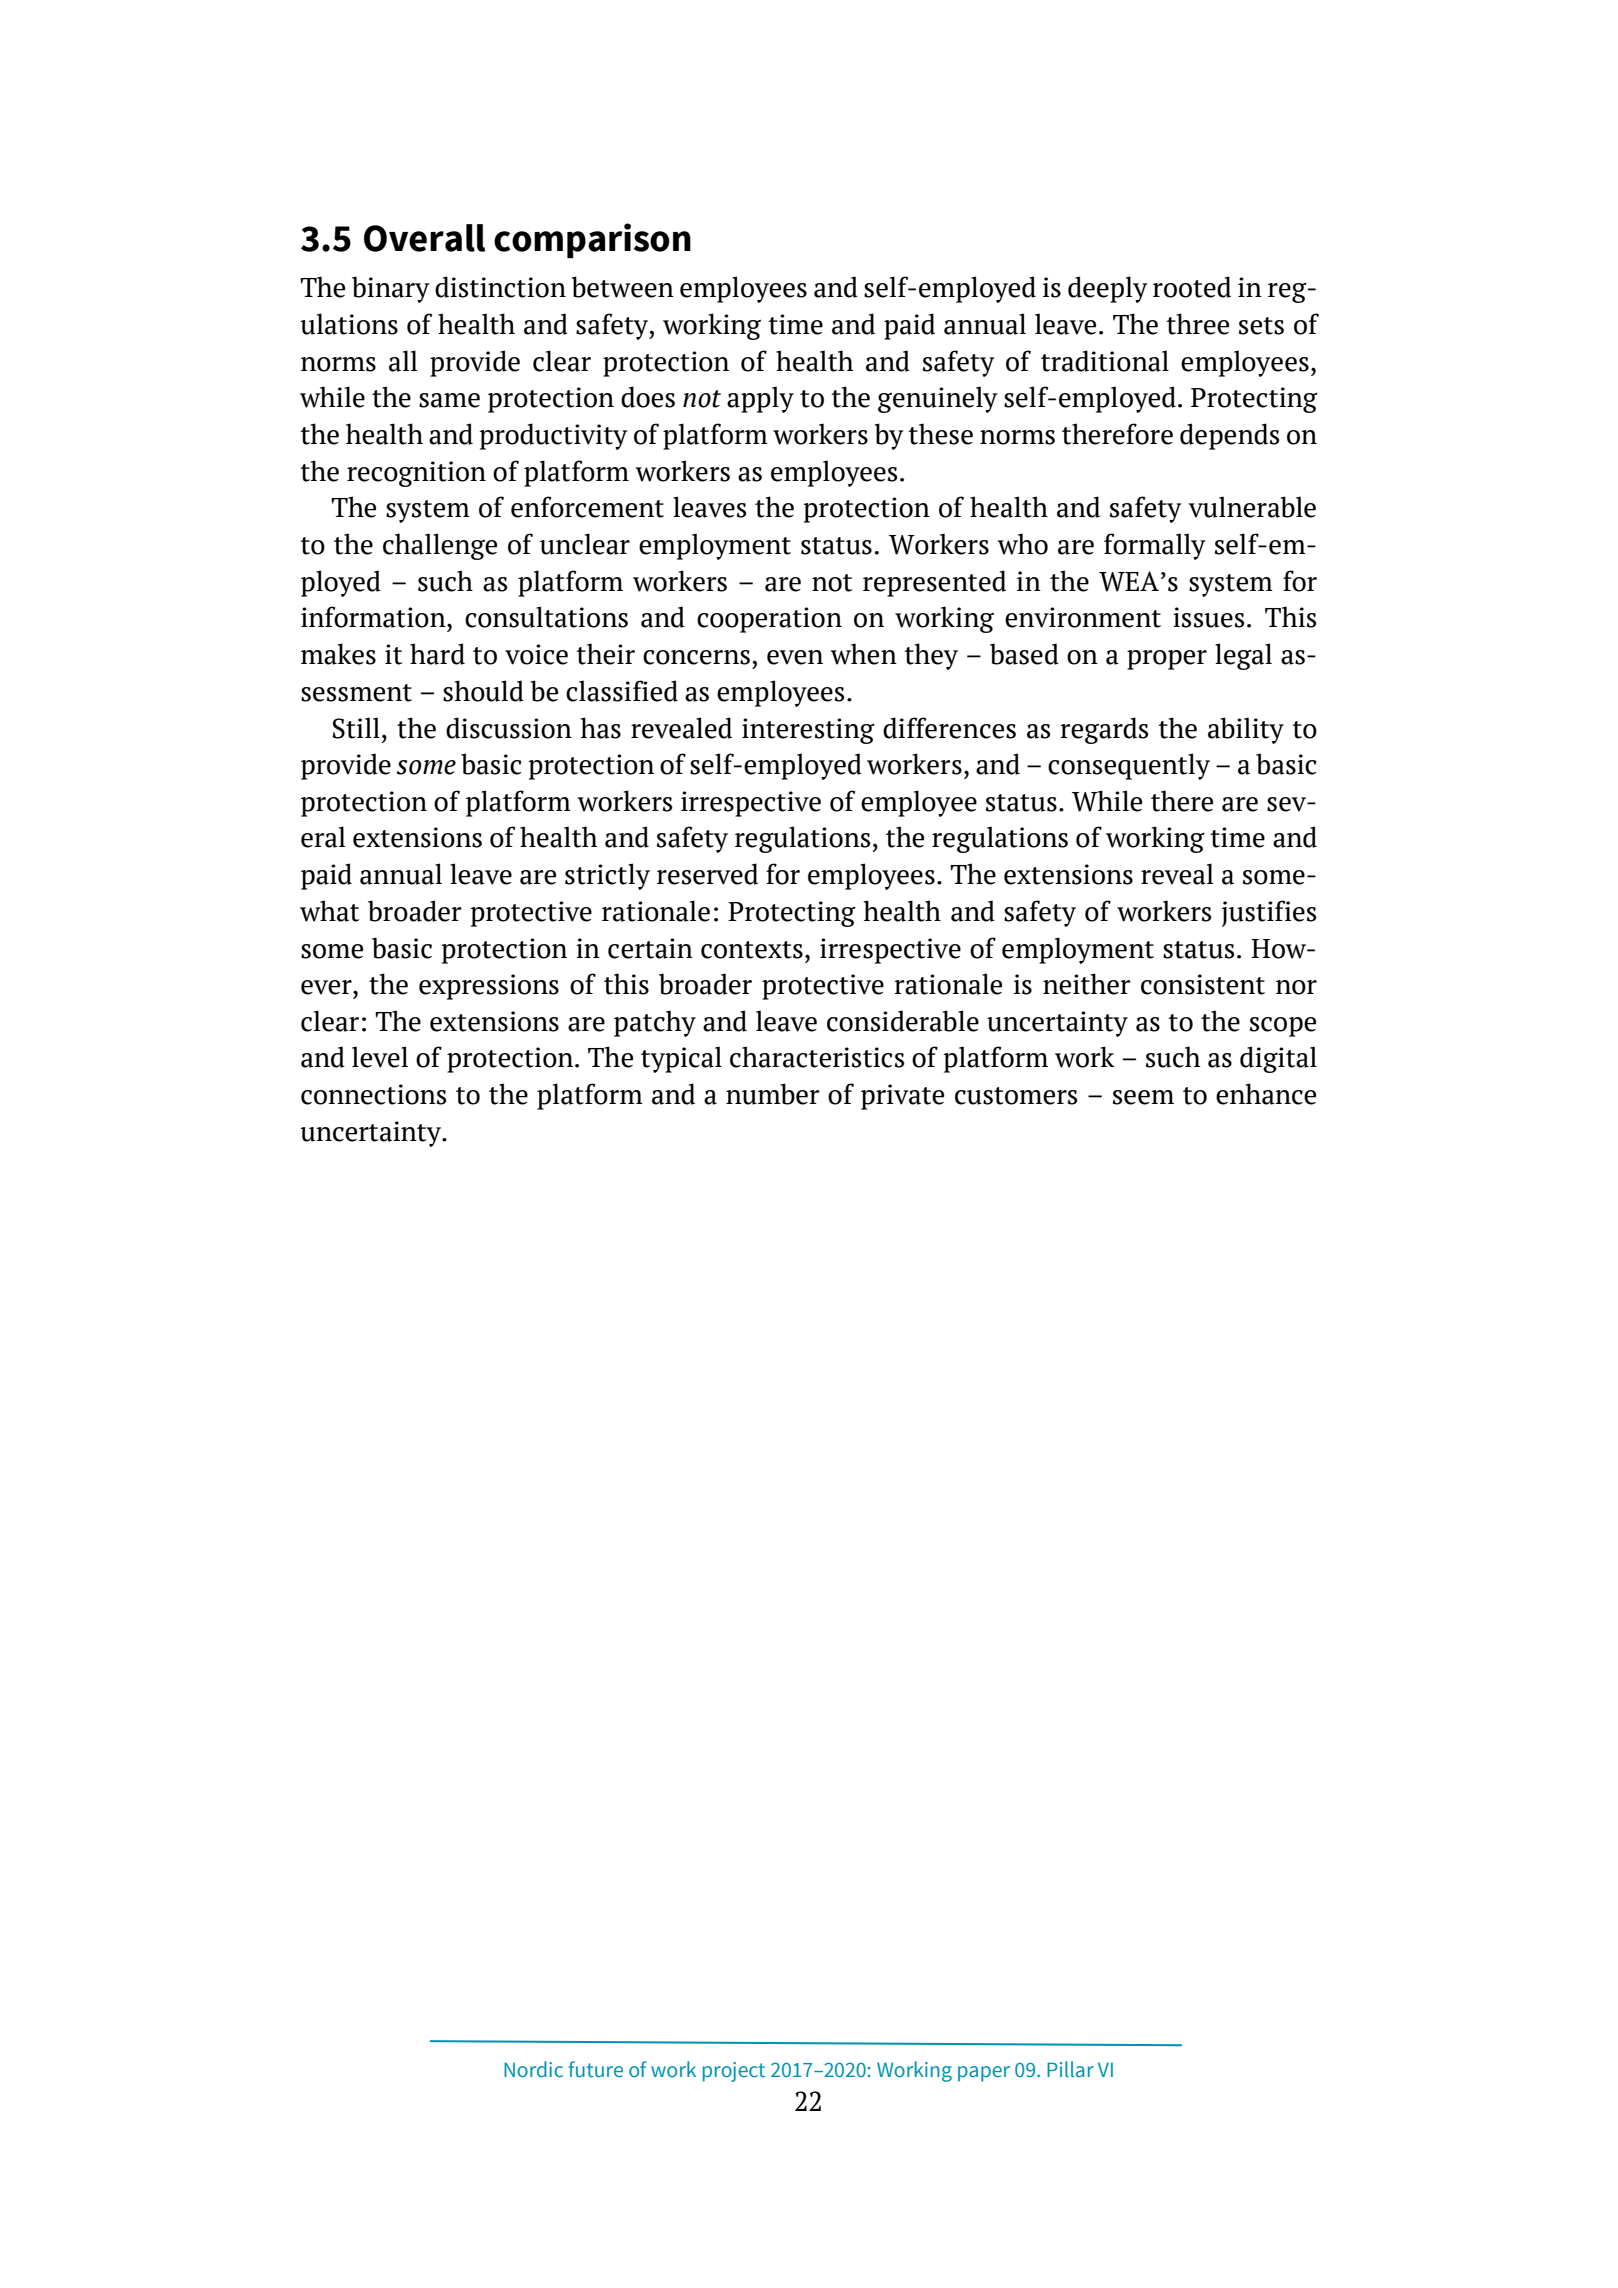  What do you see at coordinates (1143, 1097) in the screenshot?
I see `seem` at bounding box center [1143, 1097].
